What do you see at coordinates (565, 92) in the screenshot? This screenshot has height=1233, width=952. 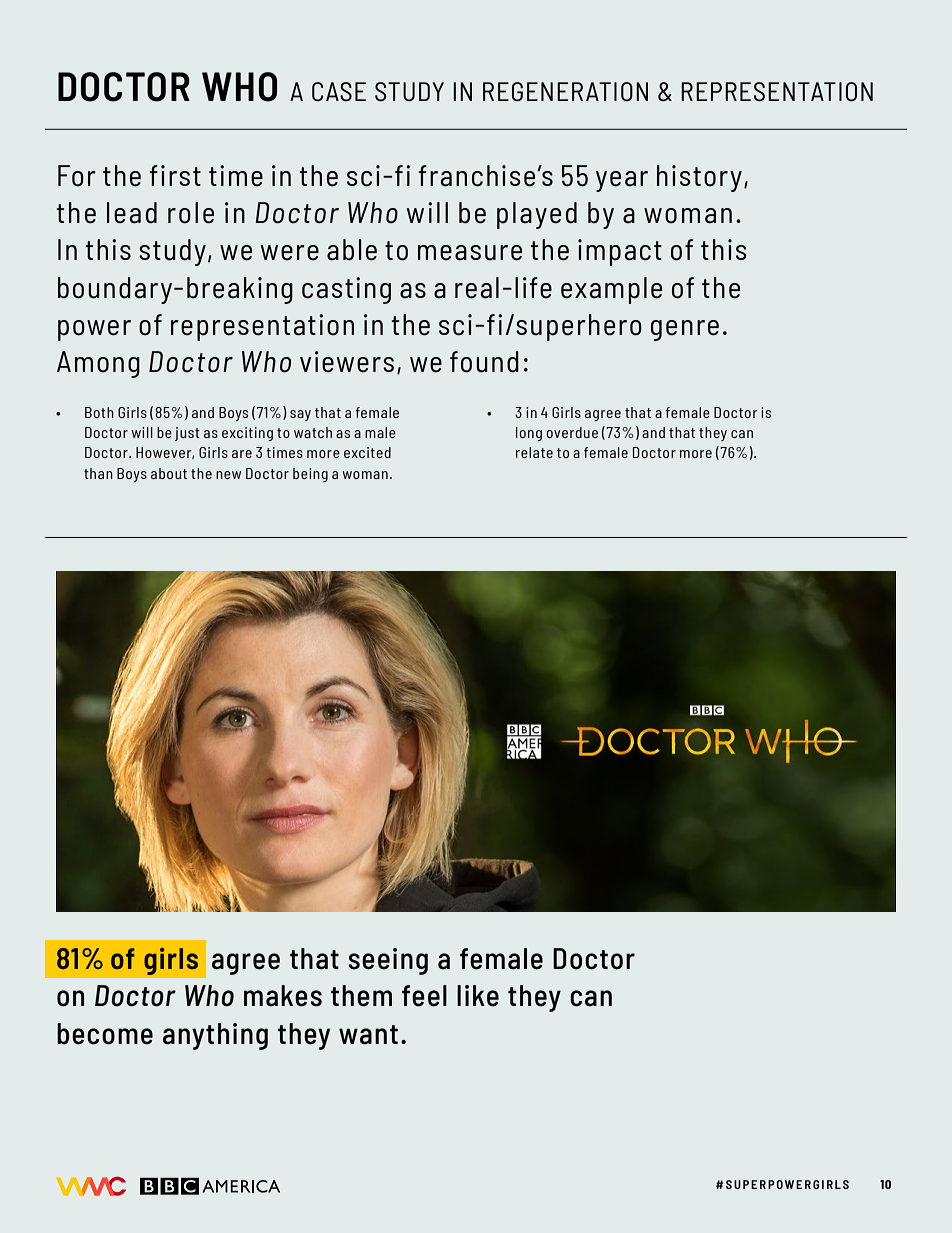 I see `REGENERATION` at bounding box center [565, 92].
